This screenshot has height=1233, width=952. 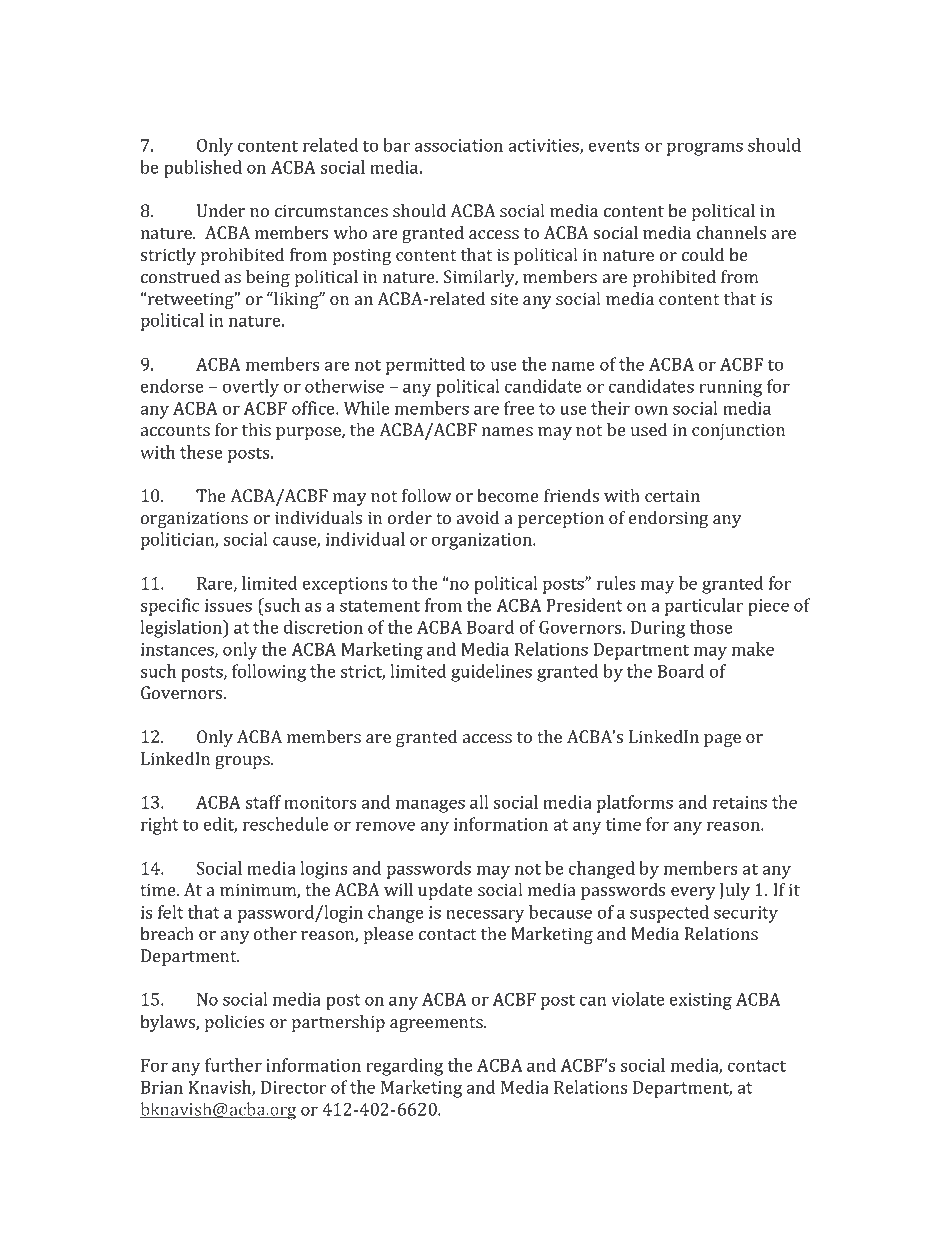 What do you see at coordinates (458, 145) in the screenshot?
I see `association` at bounding box center [458, 145].
